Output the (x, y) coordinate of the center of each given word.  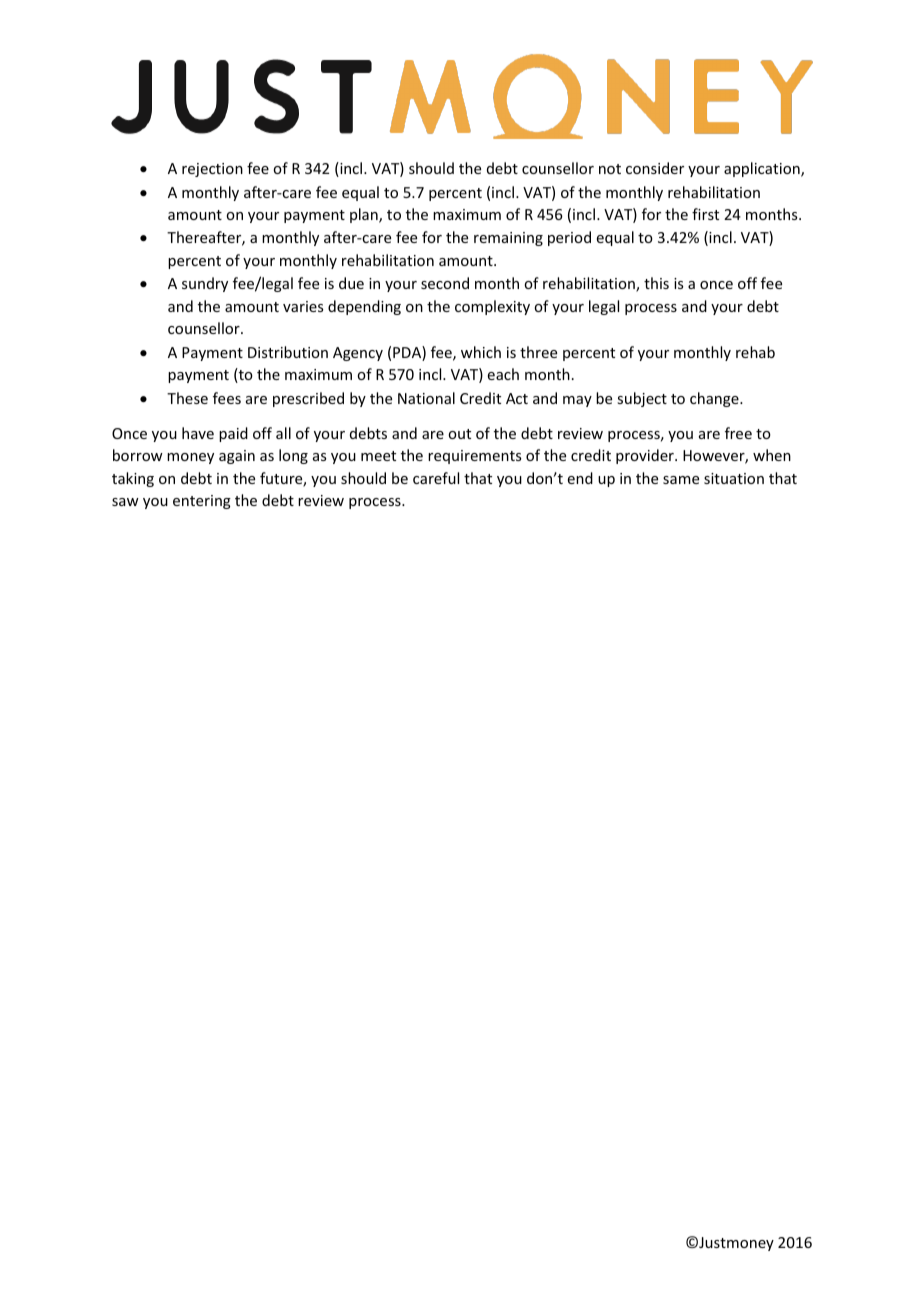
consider (655, 168)
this (656, 283)
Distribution (288, 352)
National (426, 398)
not (610, 169)
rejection (212, 170)
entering (202, 502)
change (715, 399)
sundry (205, 284)
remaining (508, 239)
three (538, 352)
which (481, 352)
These (187, 398)
